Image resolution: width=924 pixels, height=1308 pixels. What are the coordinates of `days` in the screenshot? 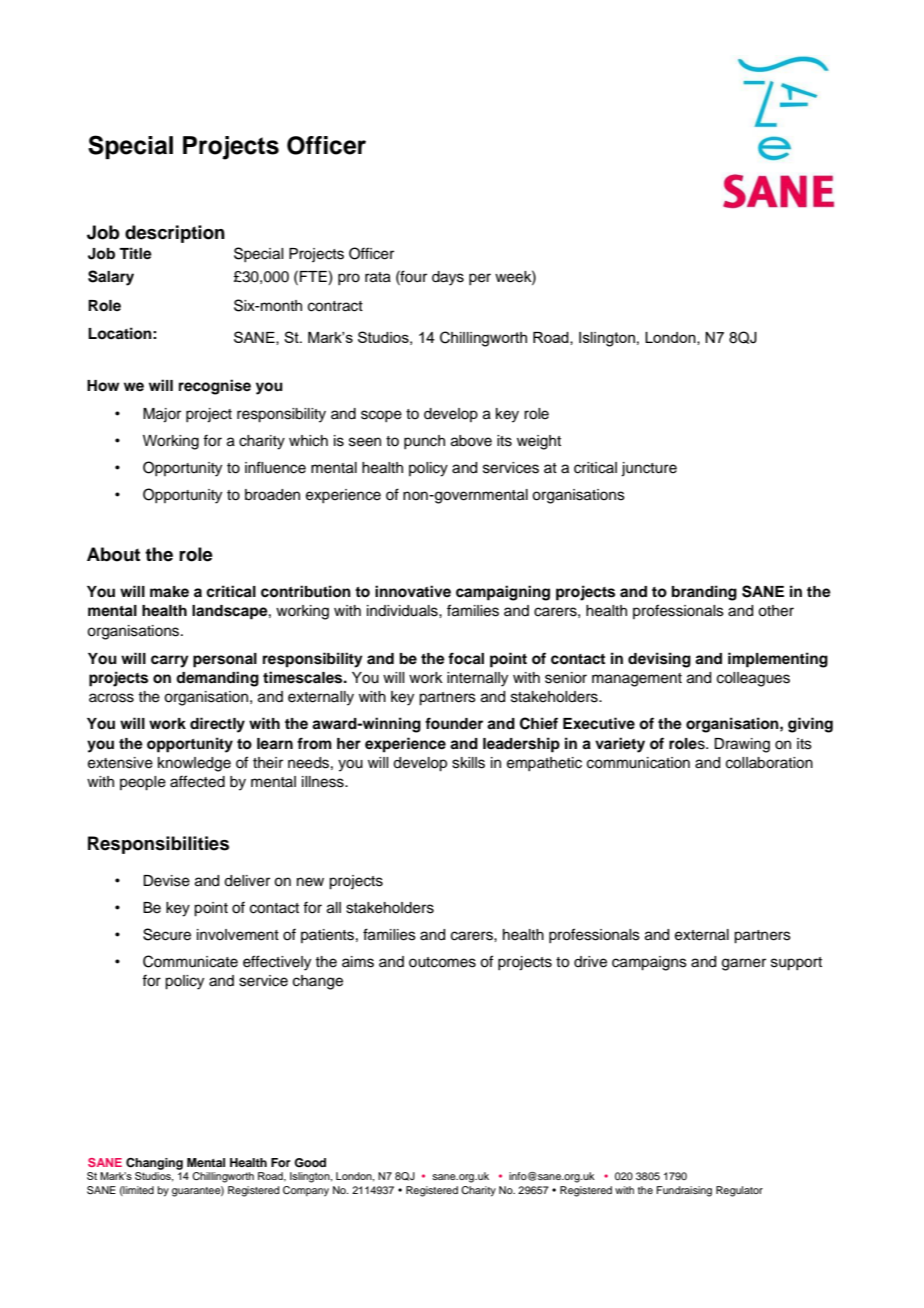 It's located at (448, 278).
